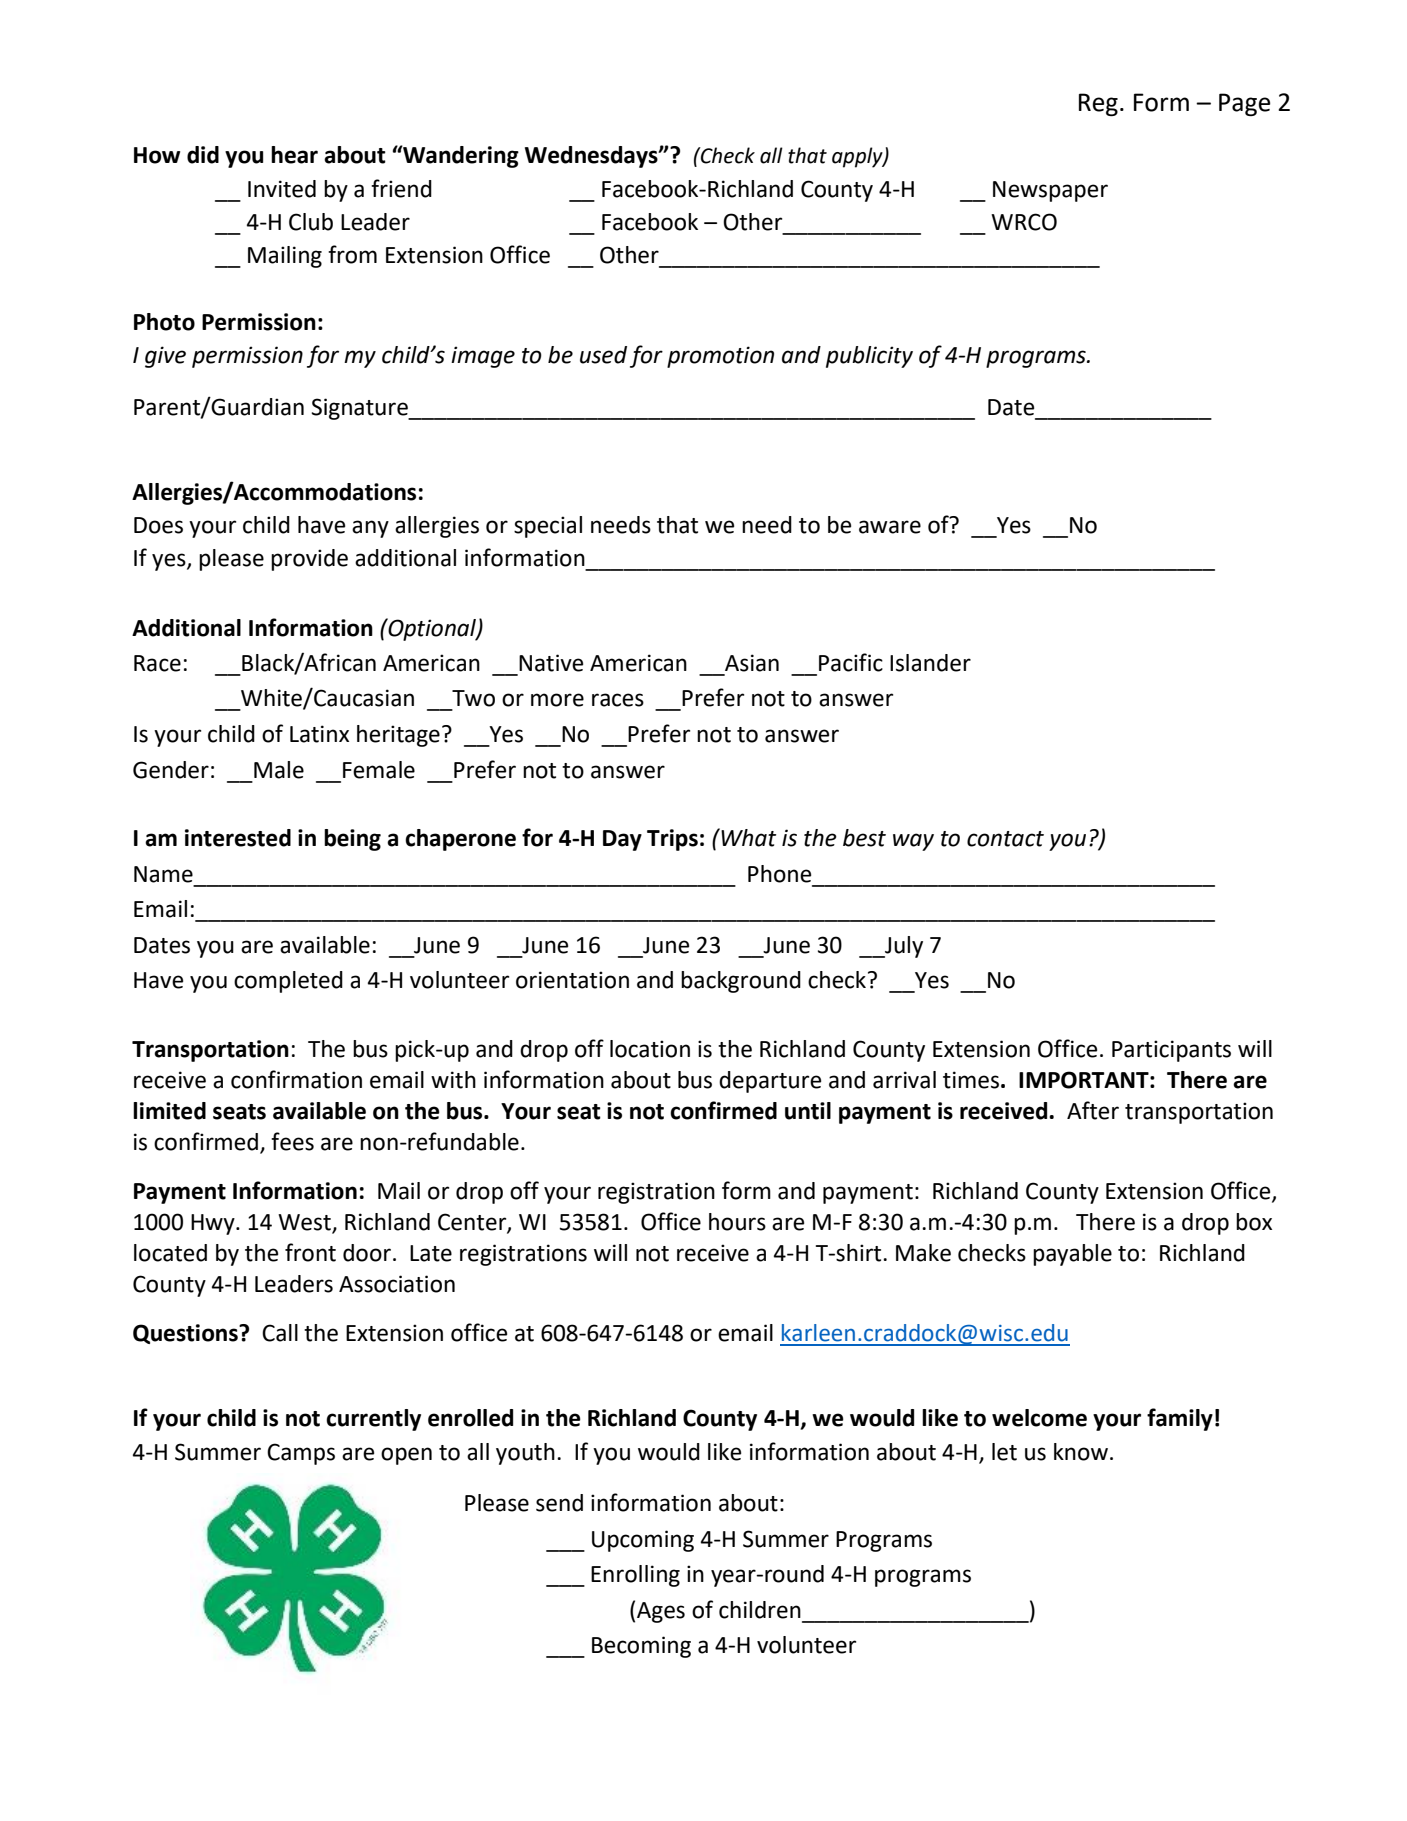 This screenshot has width=1407, height=1821. Describe the element at coordinates (301, 1454) in the screenshot. I see `Camps` at that location.
